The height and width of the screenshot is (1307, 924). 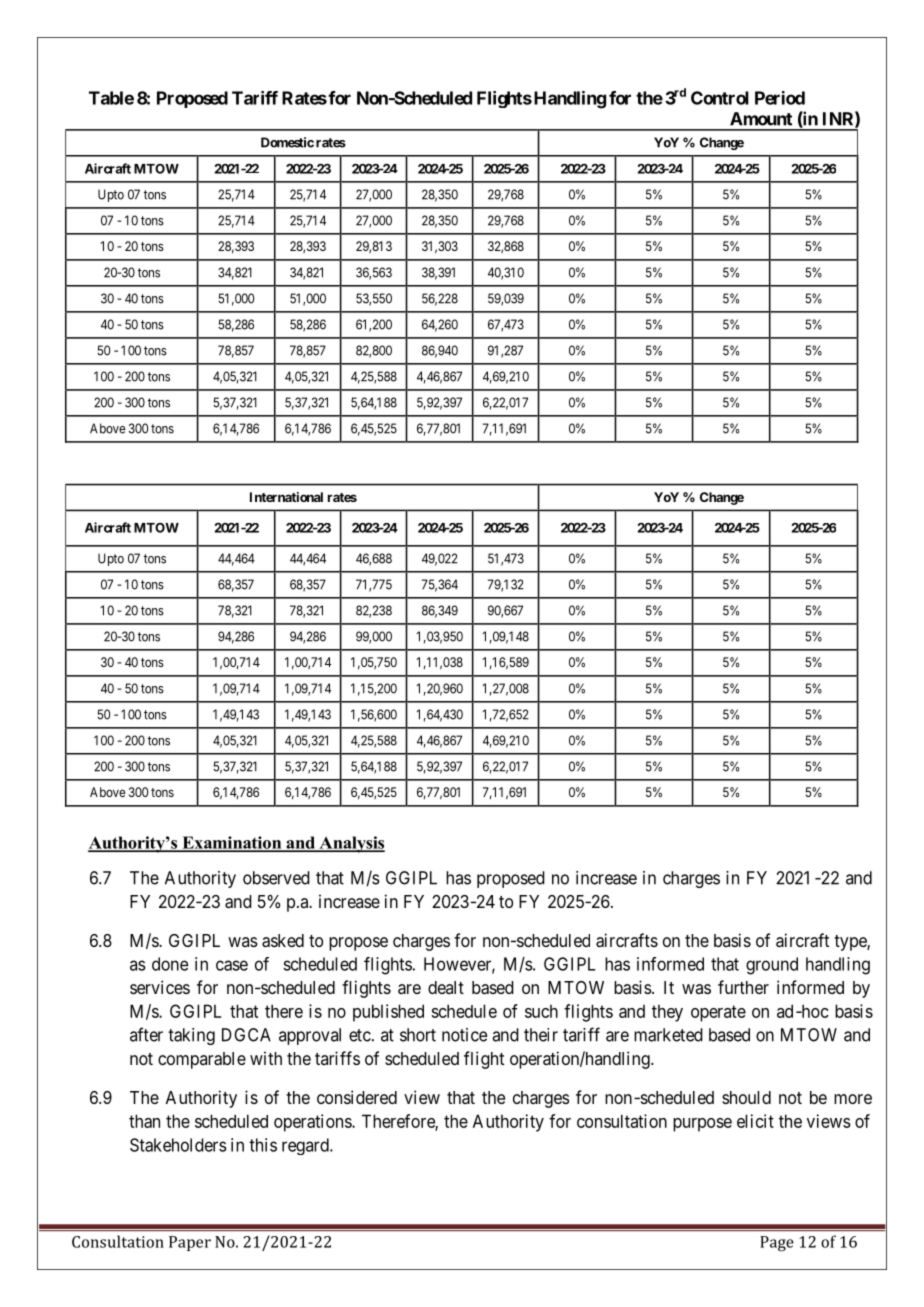 I want to click on type, so click(x=851, y=943).
